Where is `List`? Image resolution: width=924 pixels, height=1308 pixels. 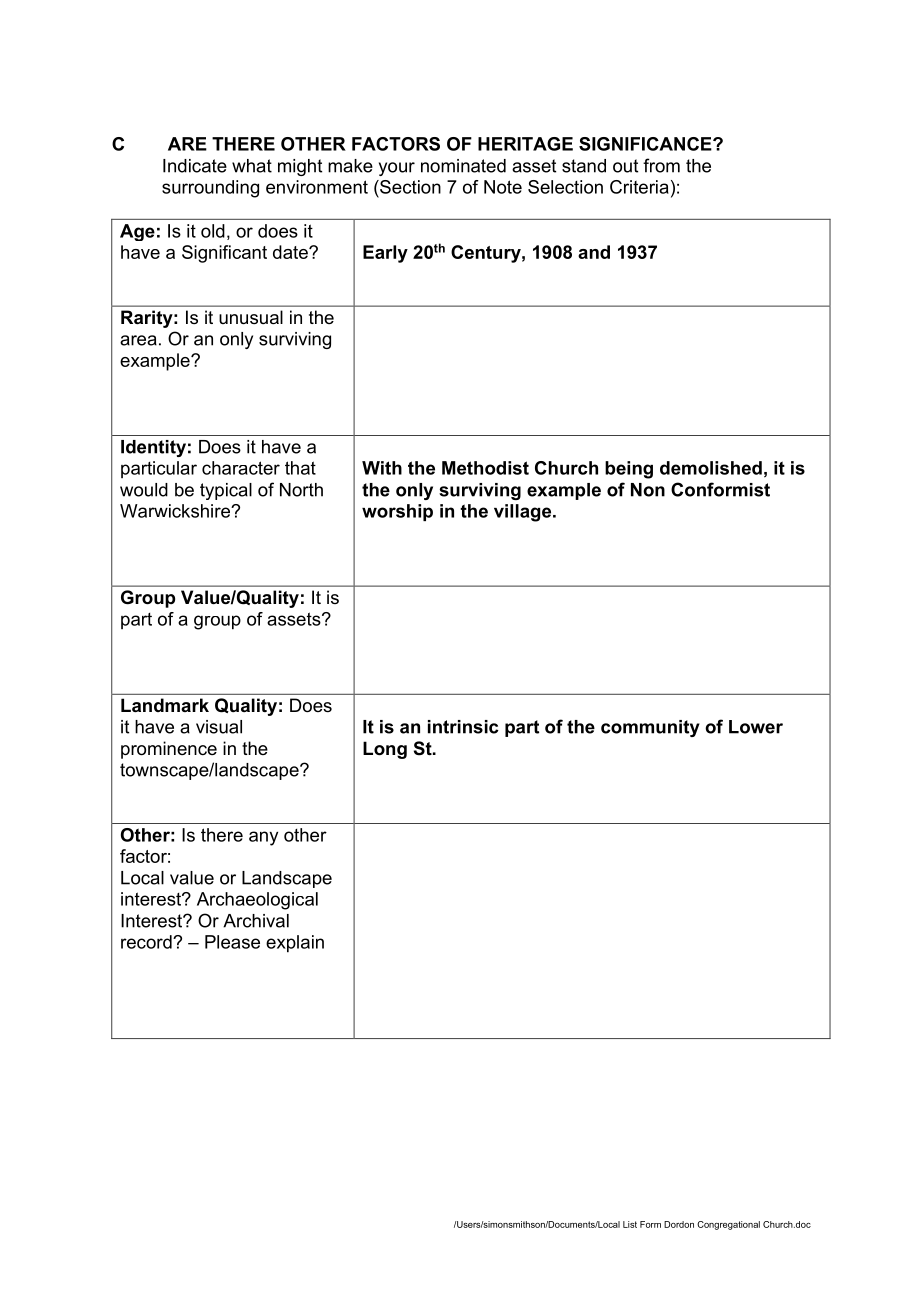
List is located at coordinates (630, 1224).
